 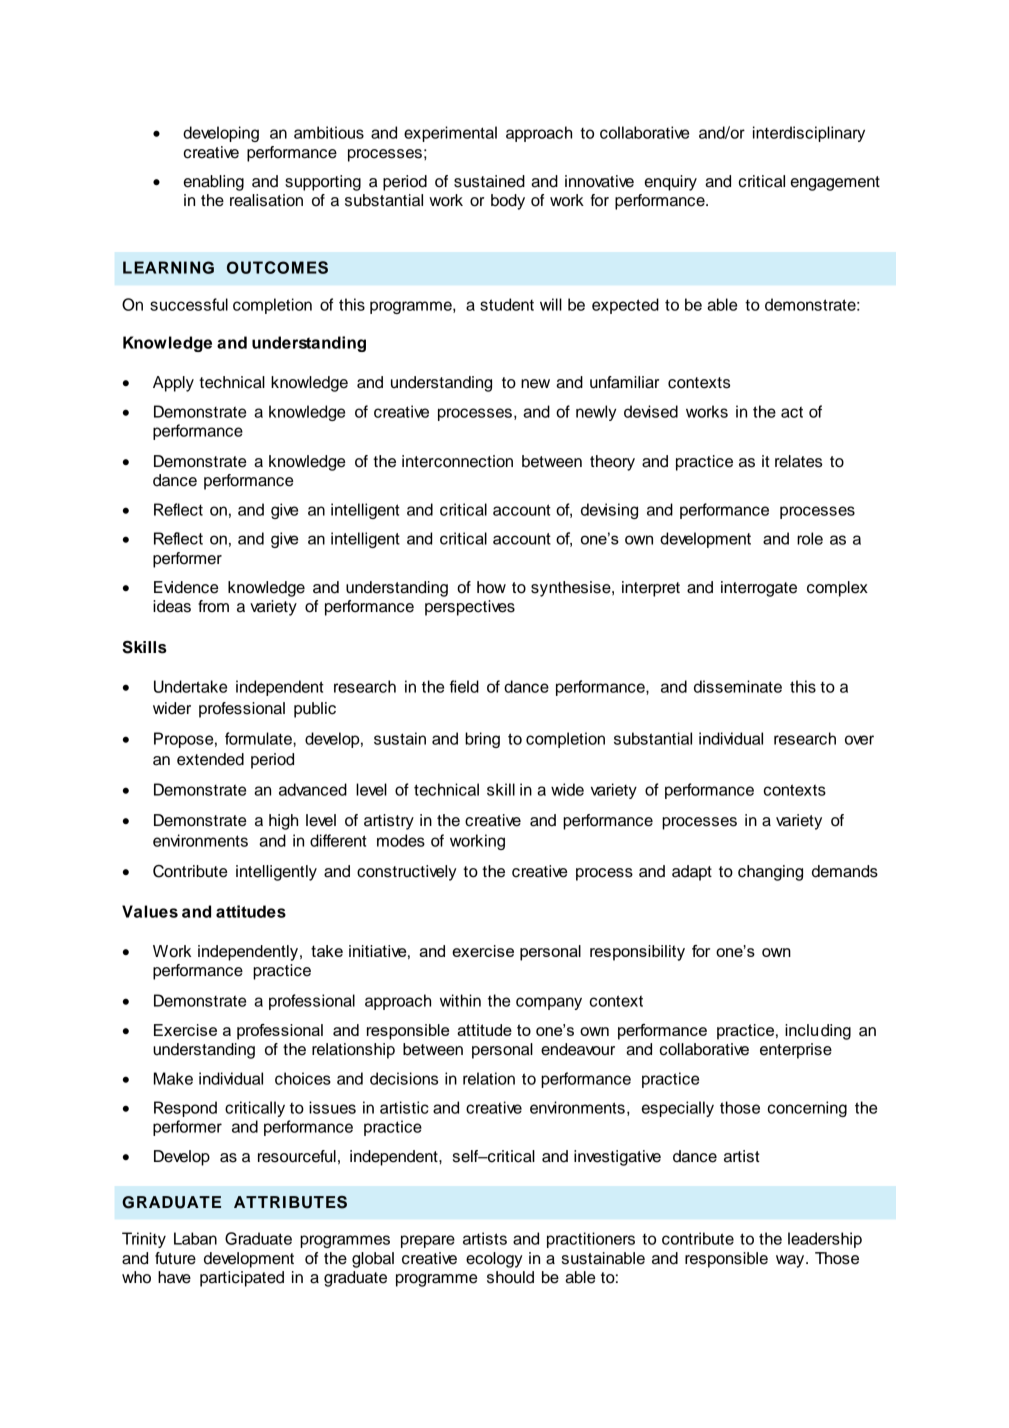 What do you see at coordinates (738, 686) in the image?
I see `disseminate` at bounding box center [738, 686].
